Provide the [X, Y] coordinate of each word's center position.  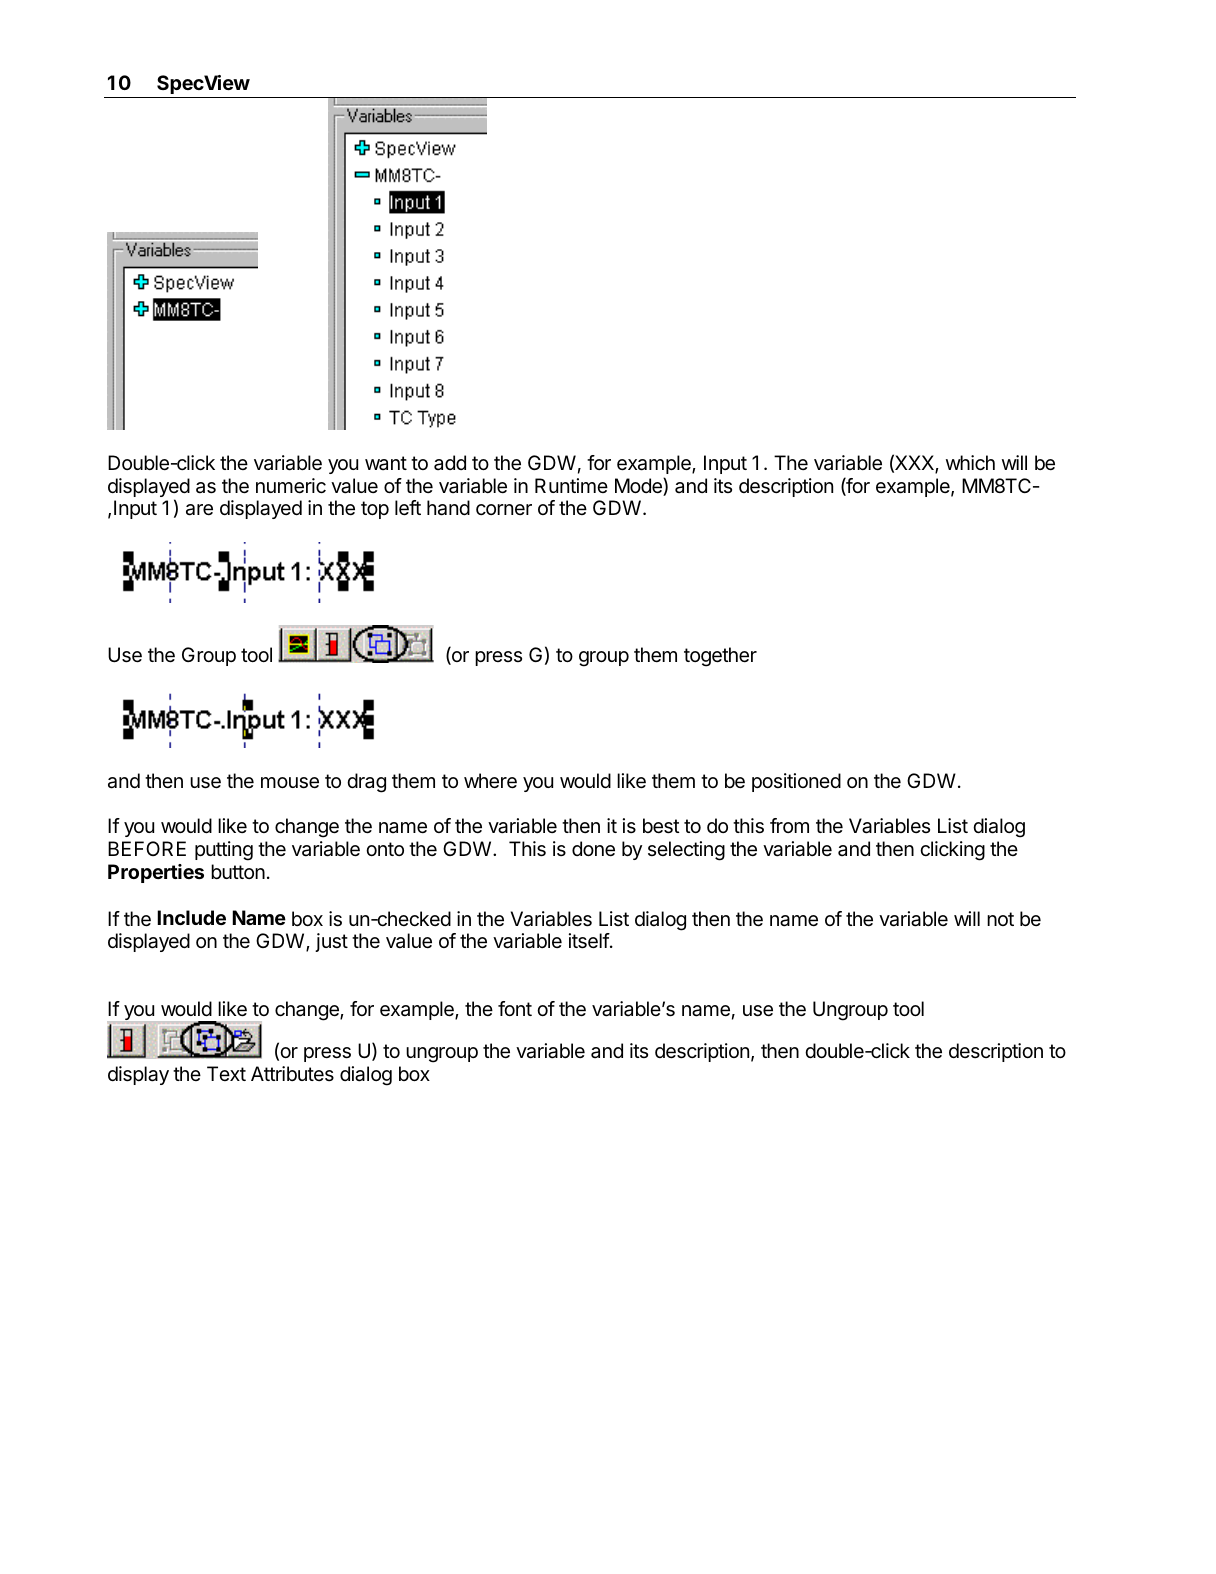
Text [226, 1073]
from [789, 825]
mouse [290, 783]
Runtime [571, 485]
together [720, 657]
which [970, 463]
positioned [796, 782]
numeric [291, 486]
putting [224, 851]
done [593, 849]
